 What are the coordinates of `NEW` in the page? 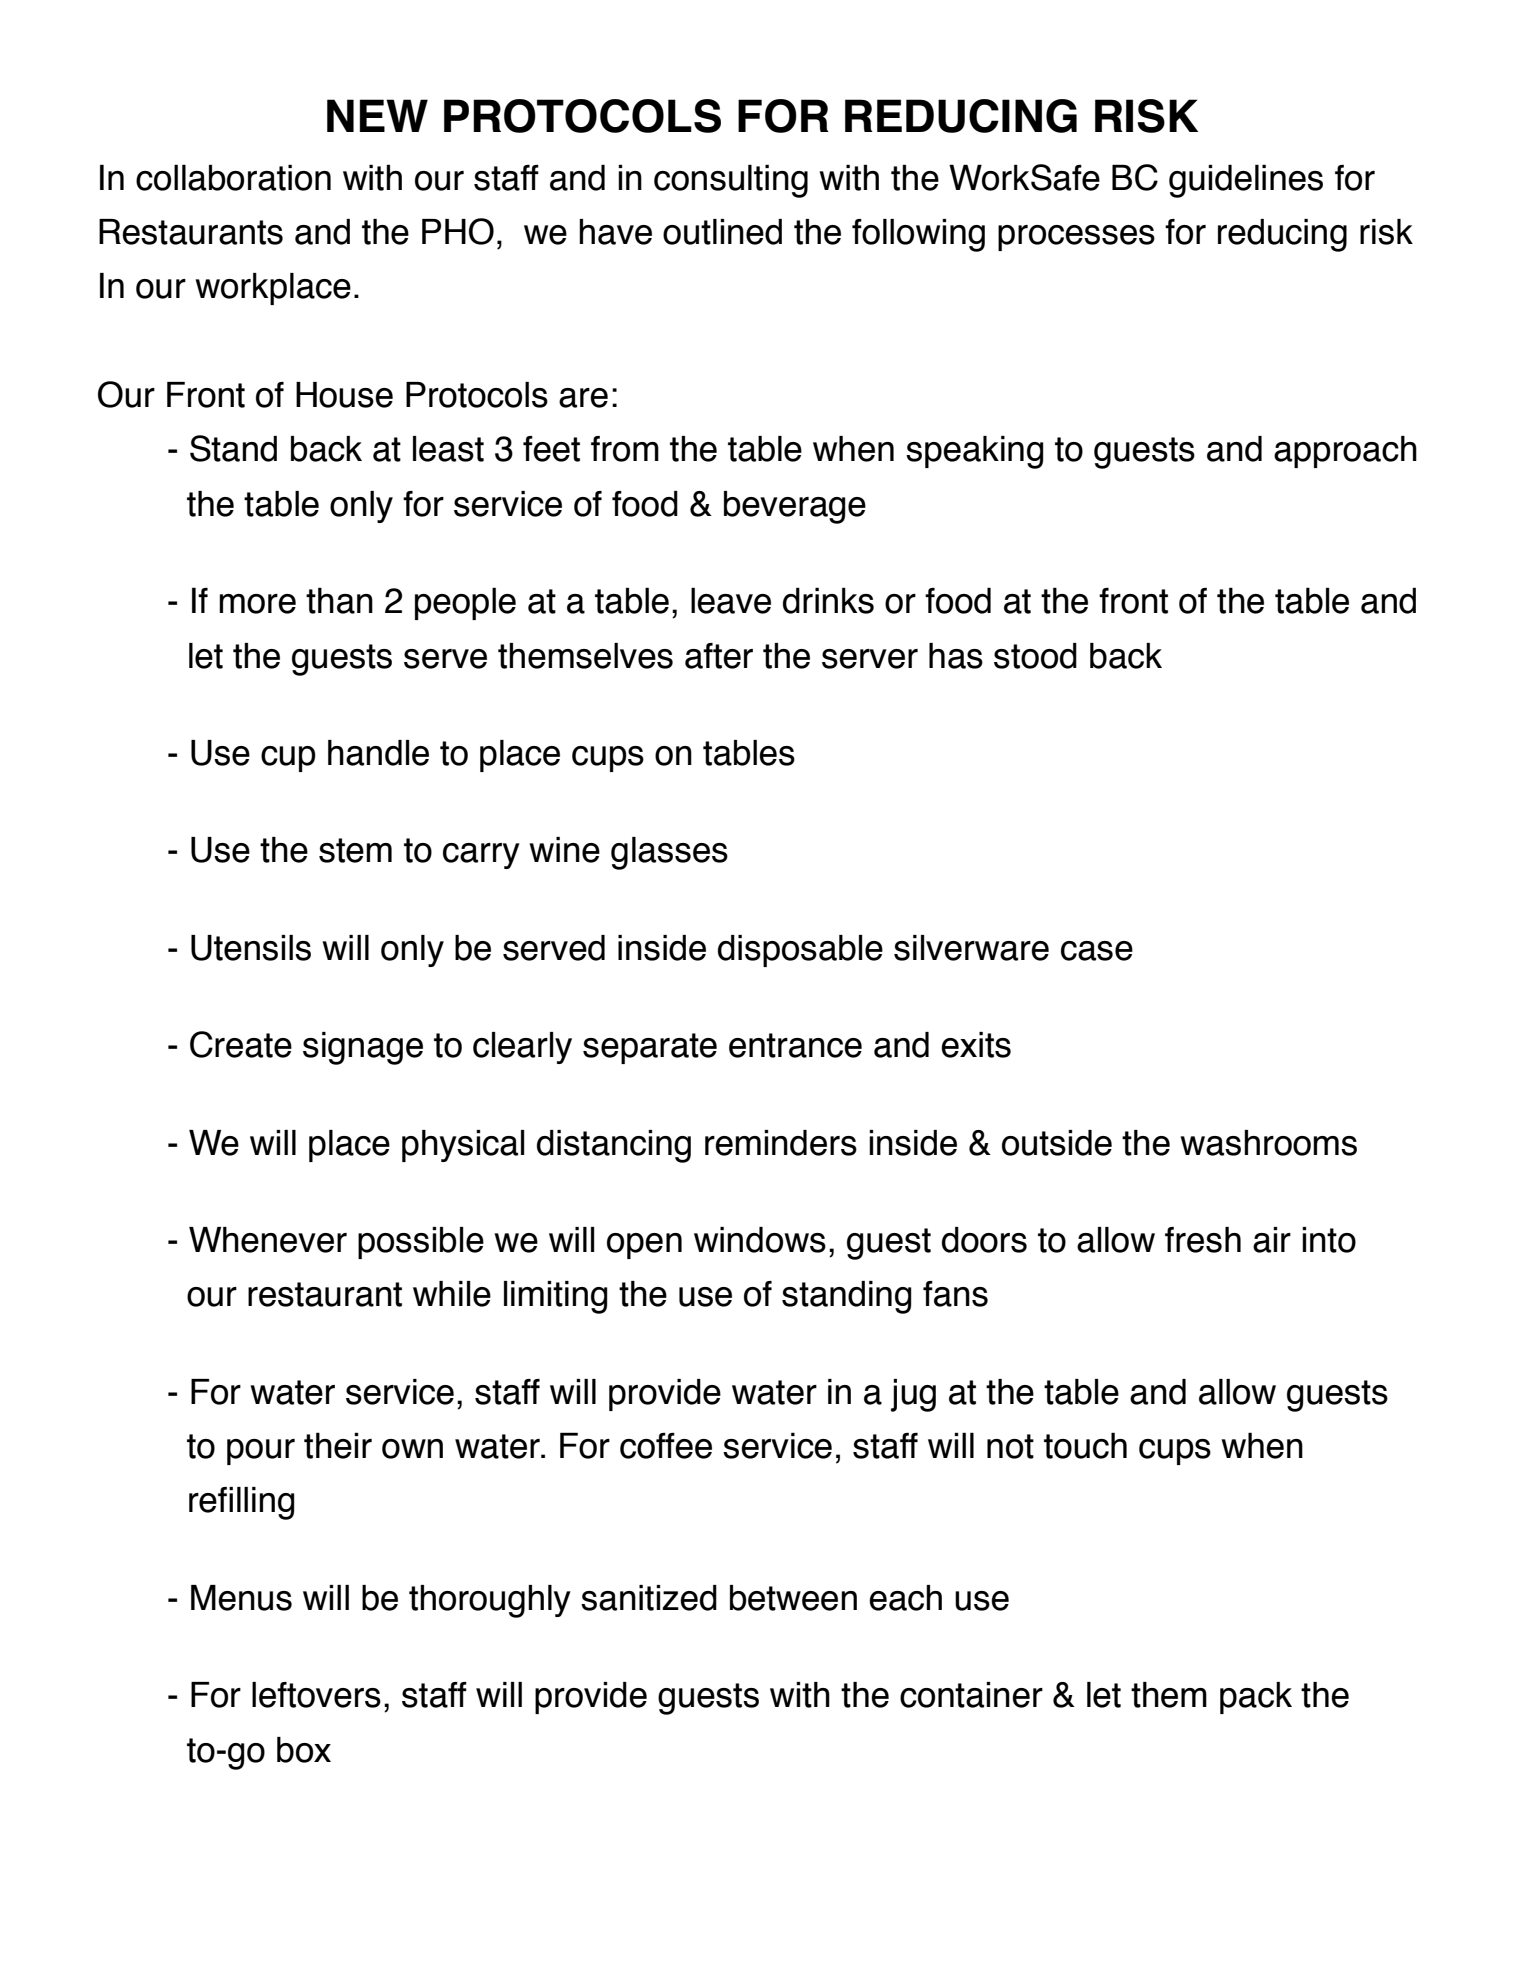 It's located at (377, 115).
